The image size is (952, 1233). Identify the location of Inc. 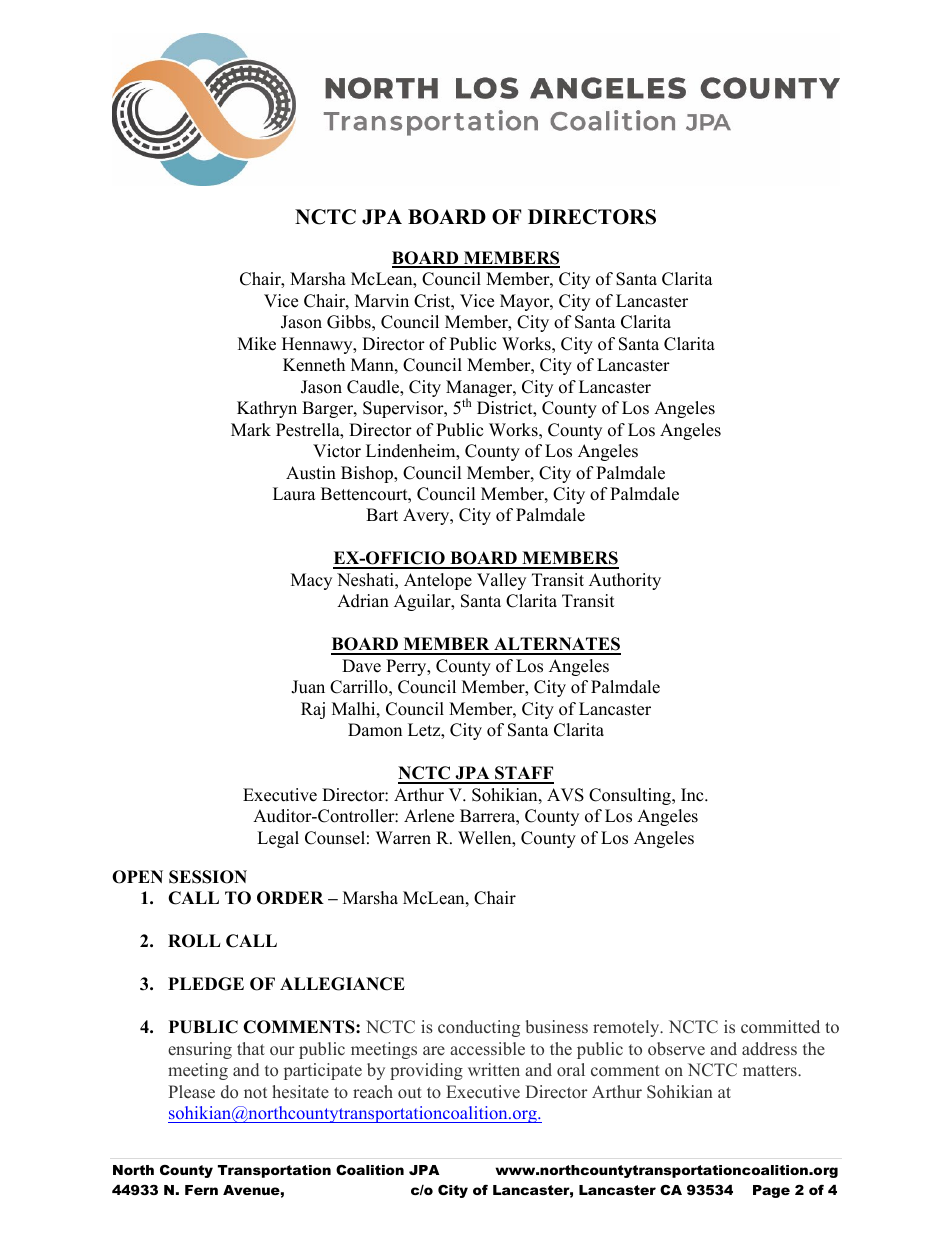
(693, 795).
